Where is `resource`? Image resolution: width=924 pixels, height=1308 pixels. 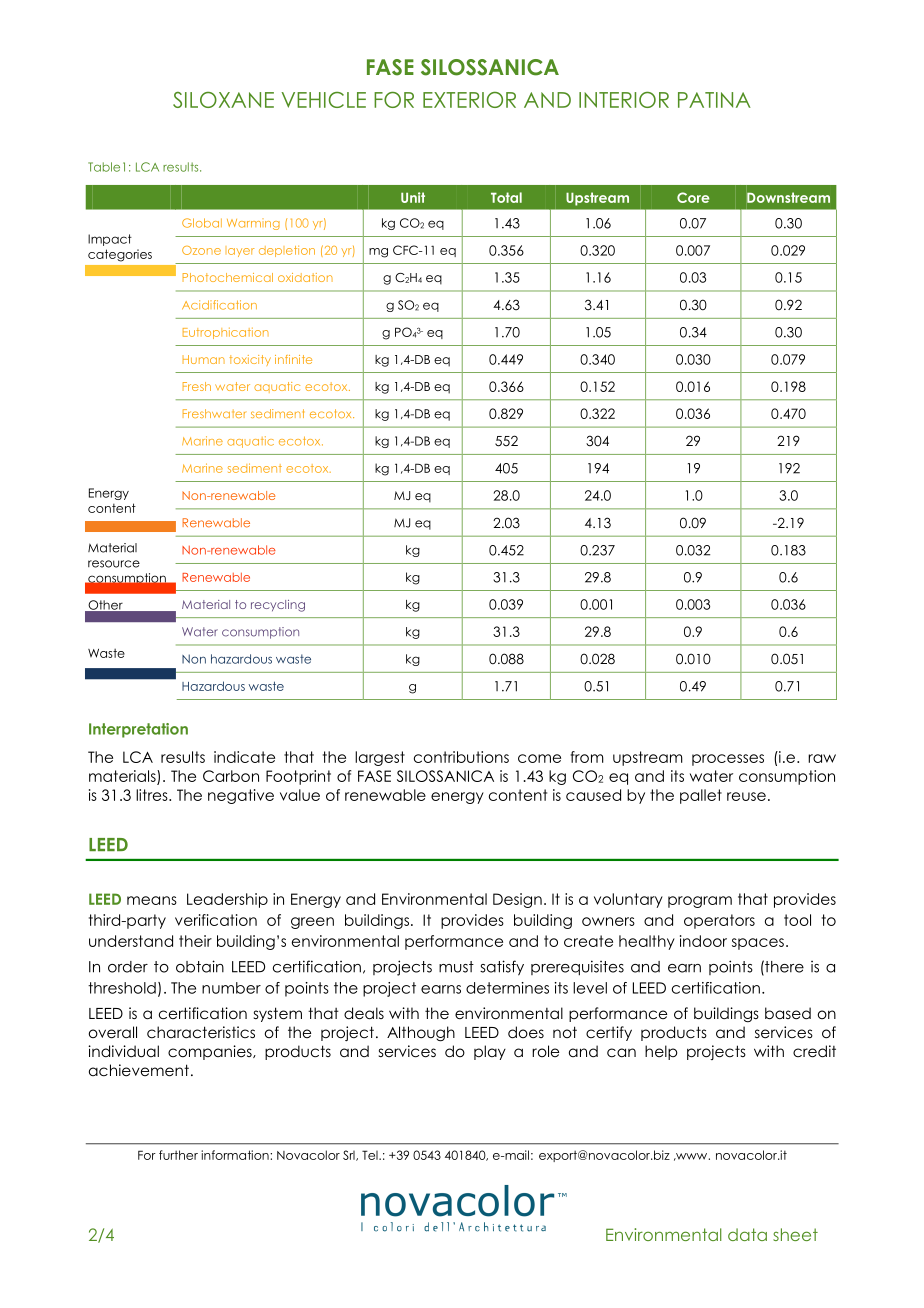 resource is located at coordinates (114, 564).
